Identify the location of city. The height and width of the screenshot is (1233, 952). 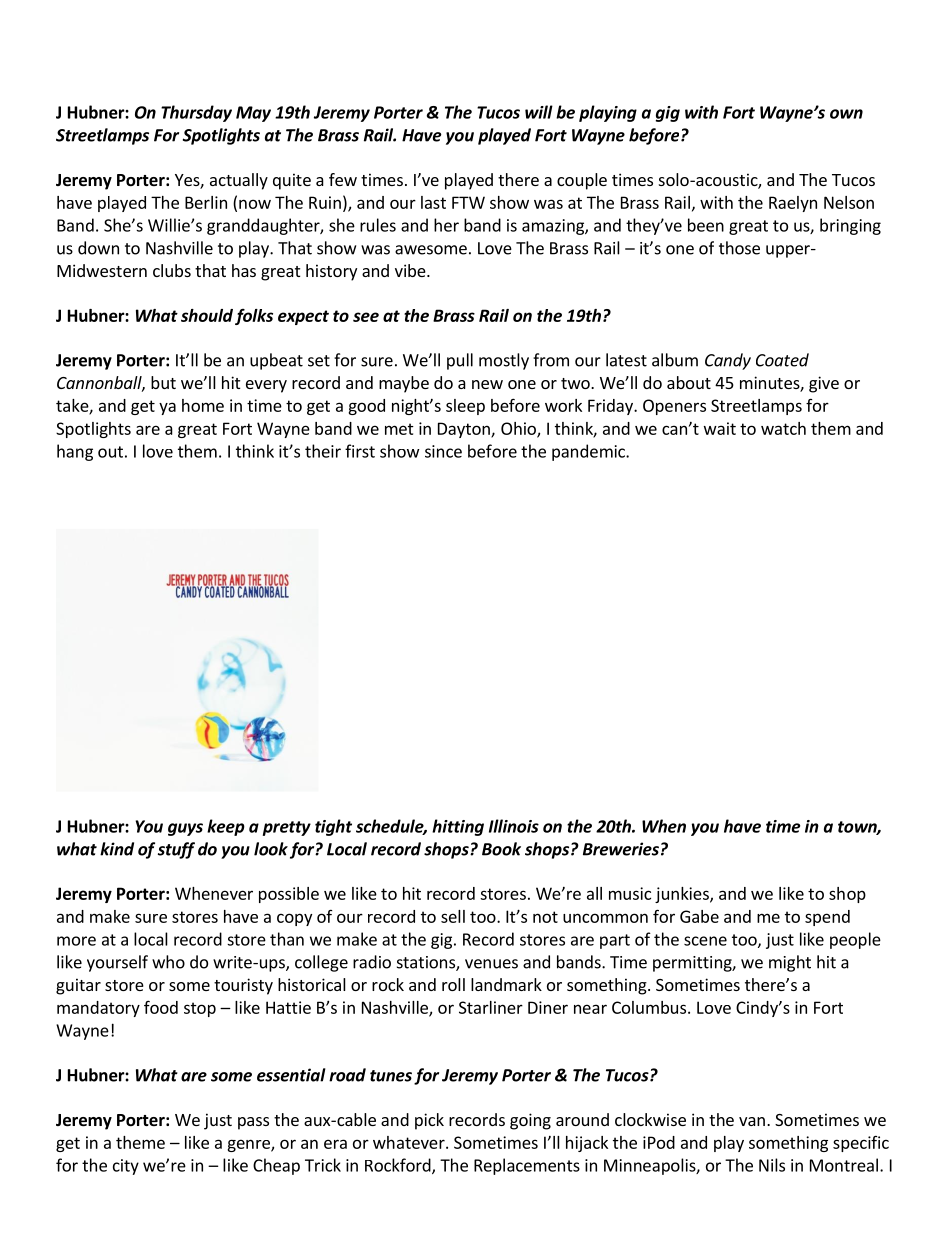
(126, 1167).
